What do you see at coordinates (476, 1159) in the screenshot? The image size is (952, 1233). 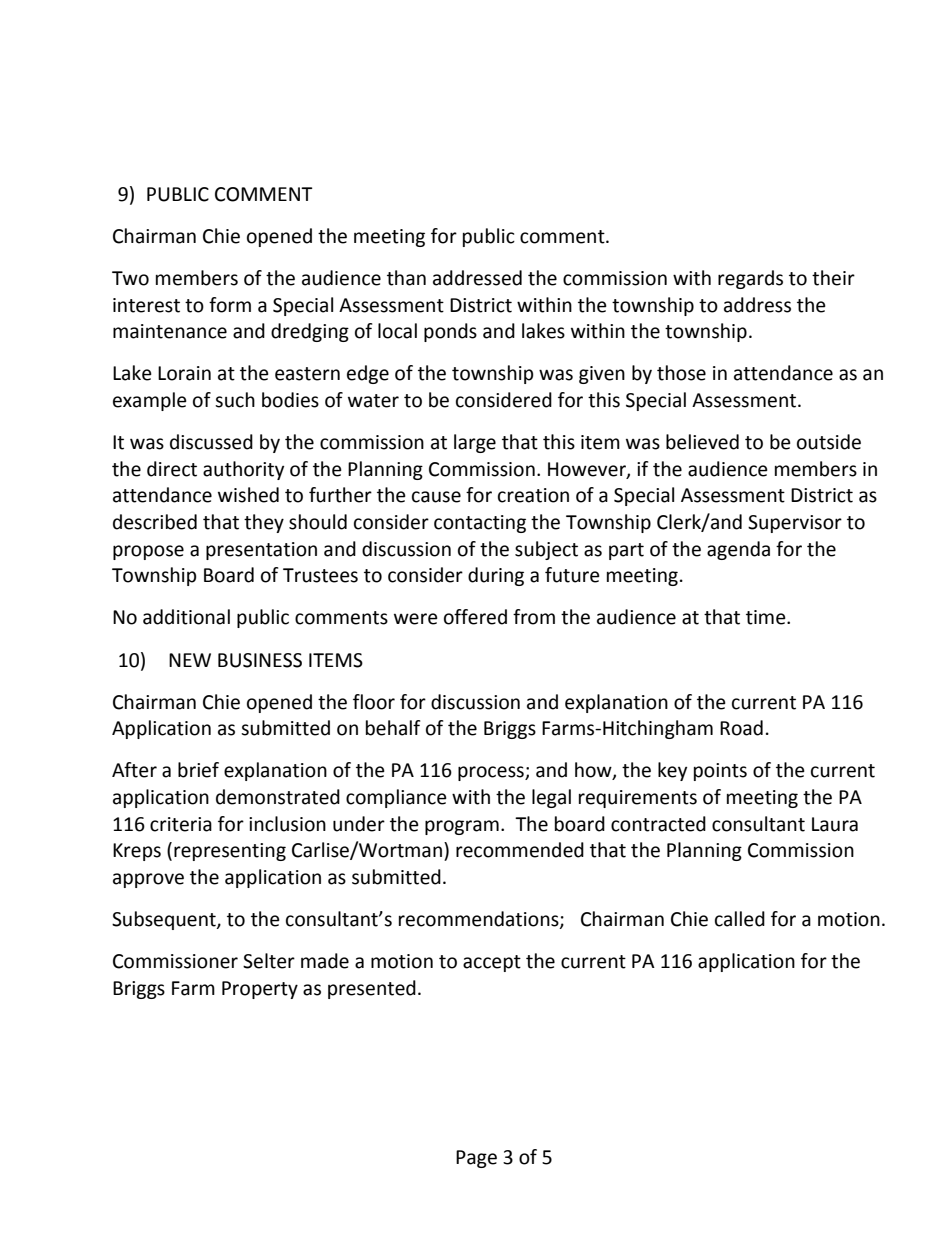 I see `Page` at bounding box center [476, 1159].
